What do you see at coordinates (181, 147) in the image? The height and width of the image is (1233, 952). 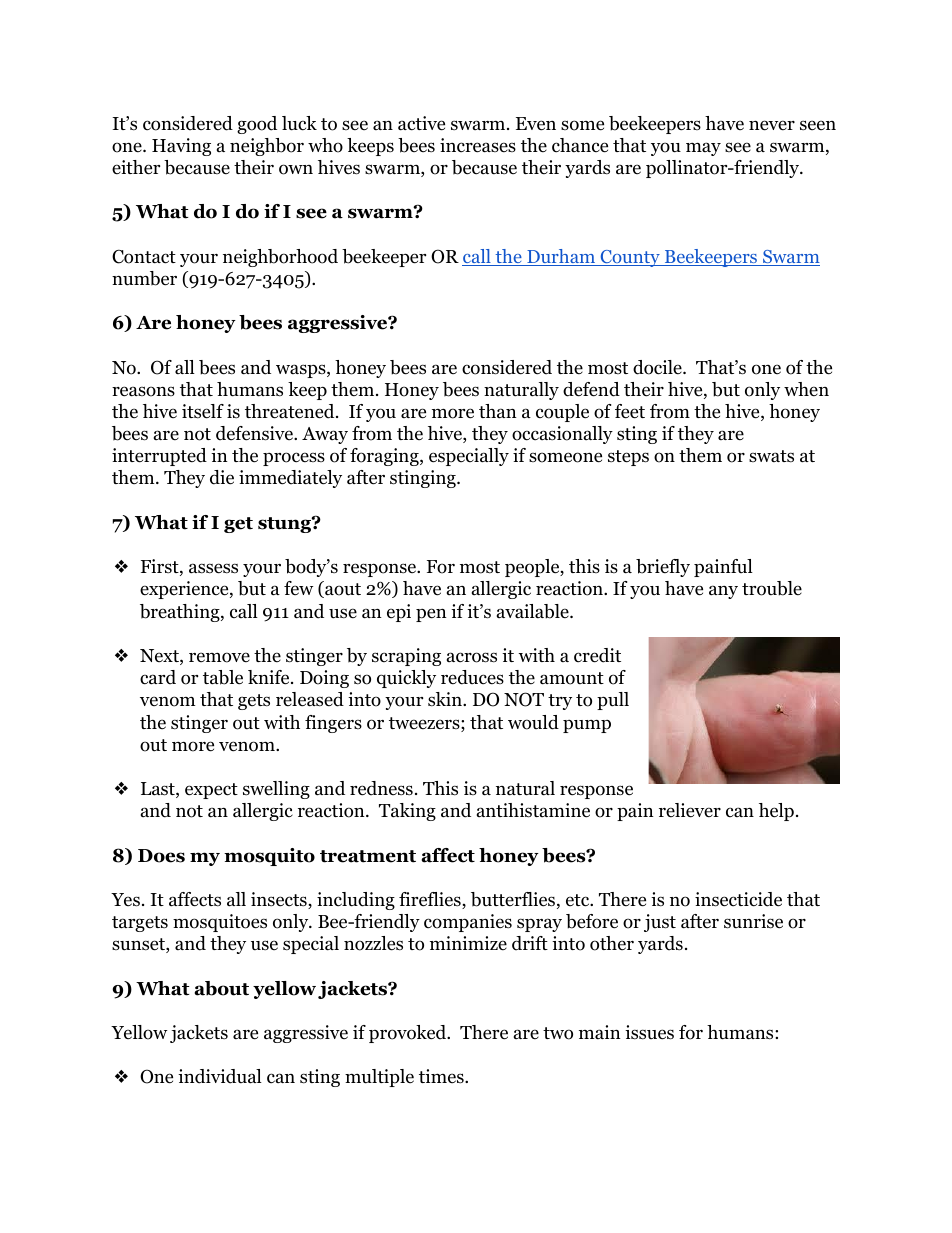 I see `Having` at bounding box center [181, 147].
